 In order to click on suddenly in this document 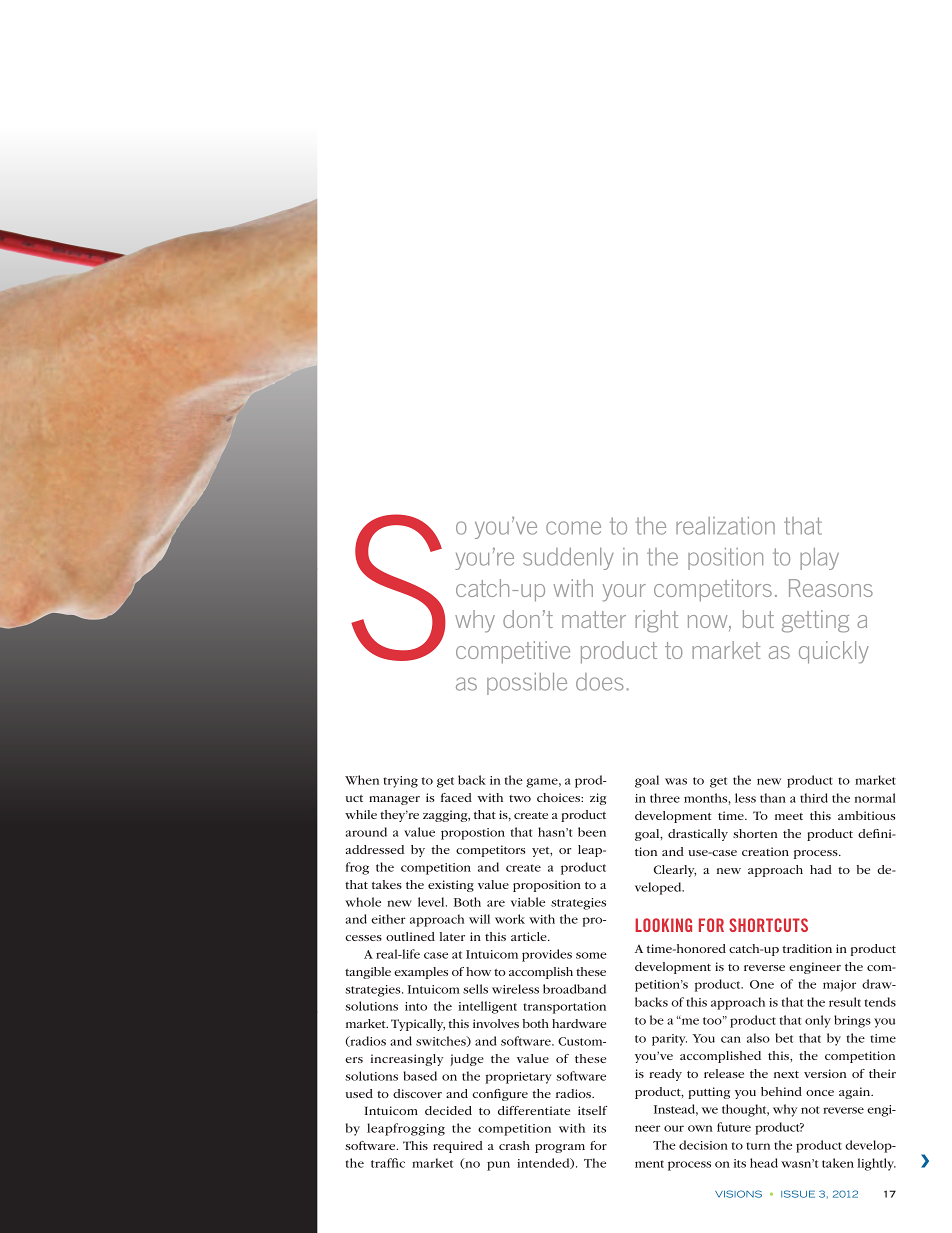, I will do `click(568, 559)`.
